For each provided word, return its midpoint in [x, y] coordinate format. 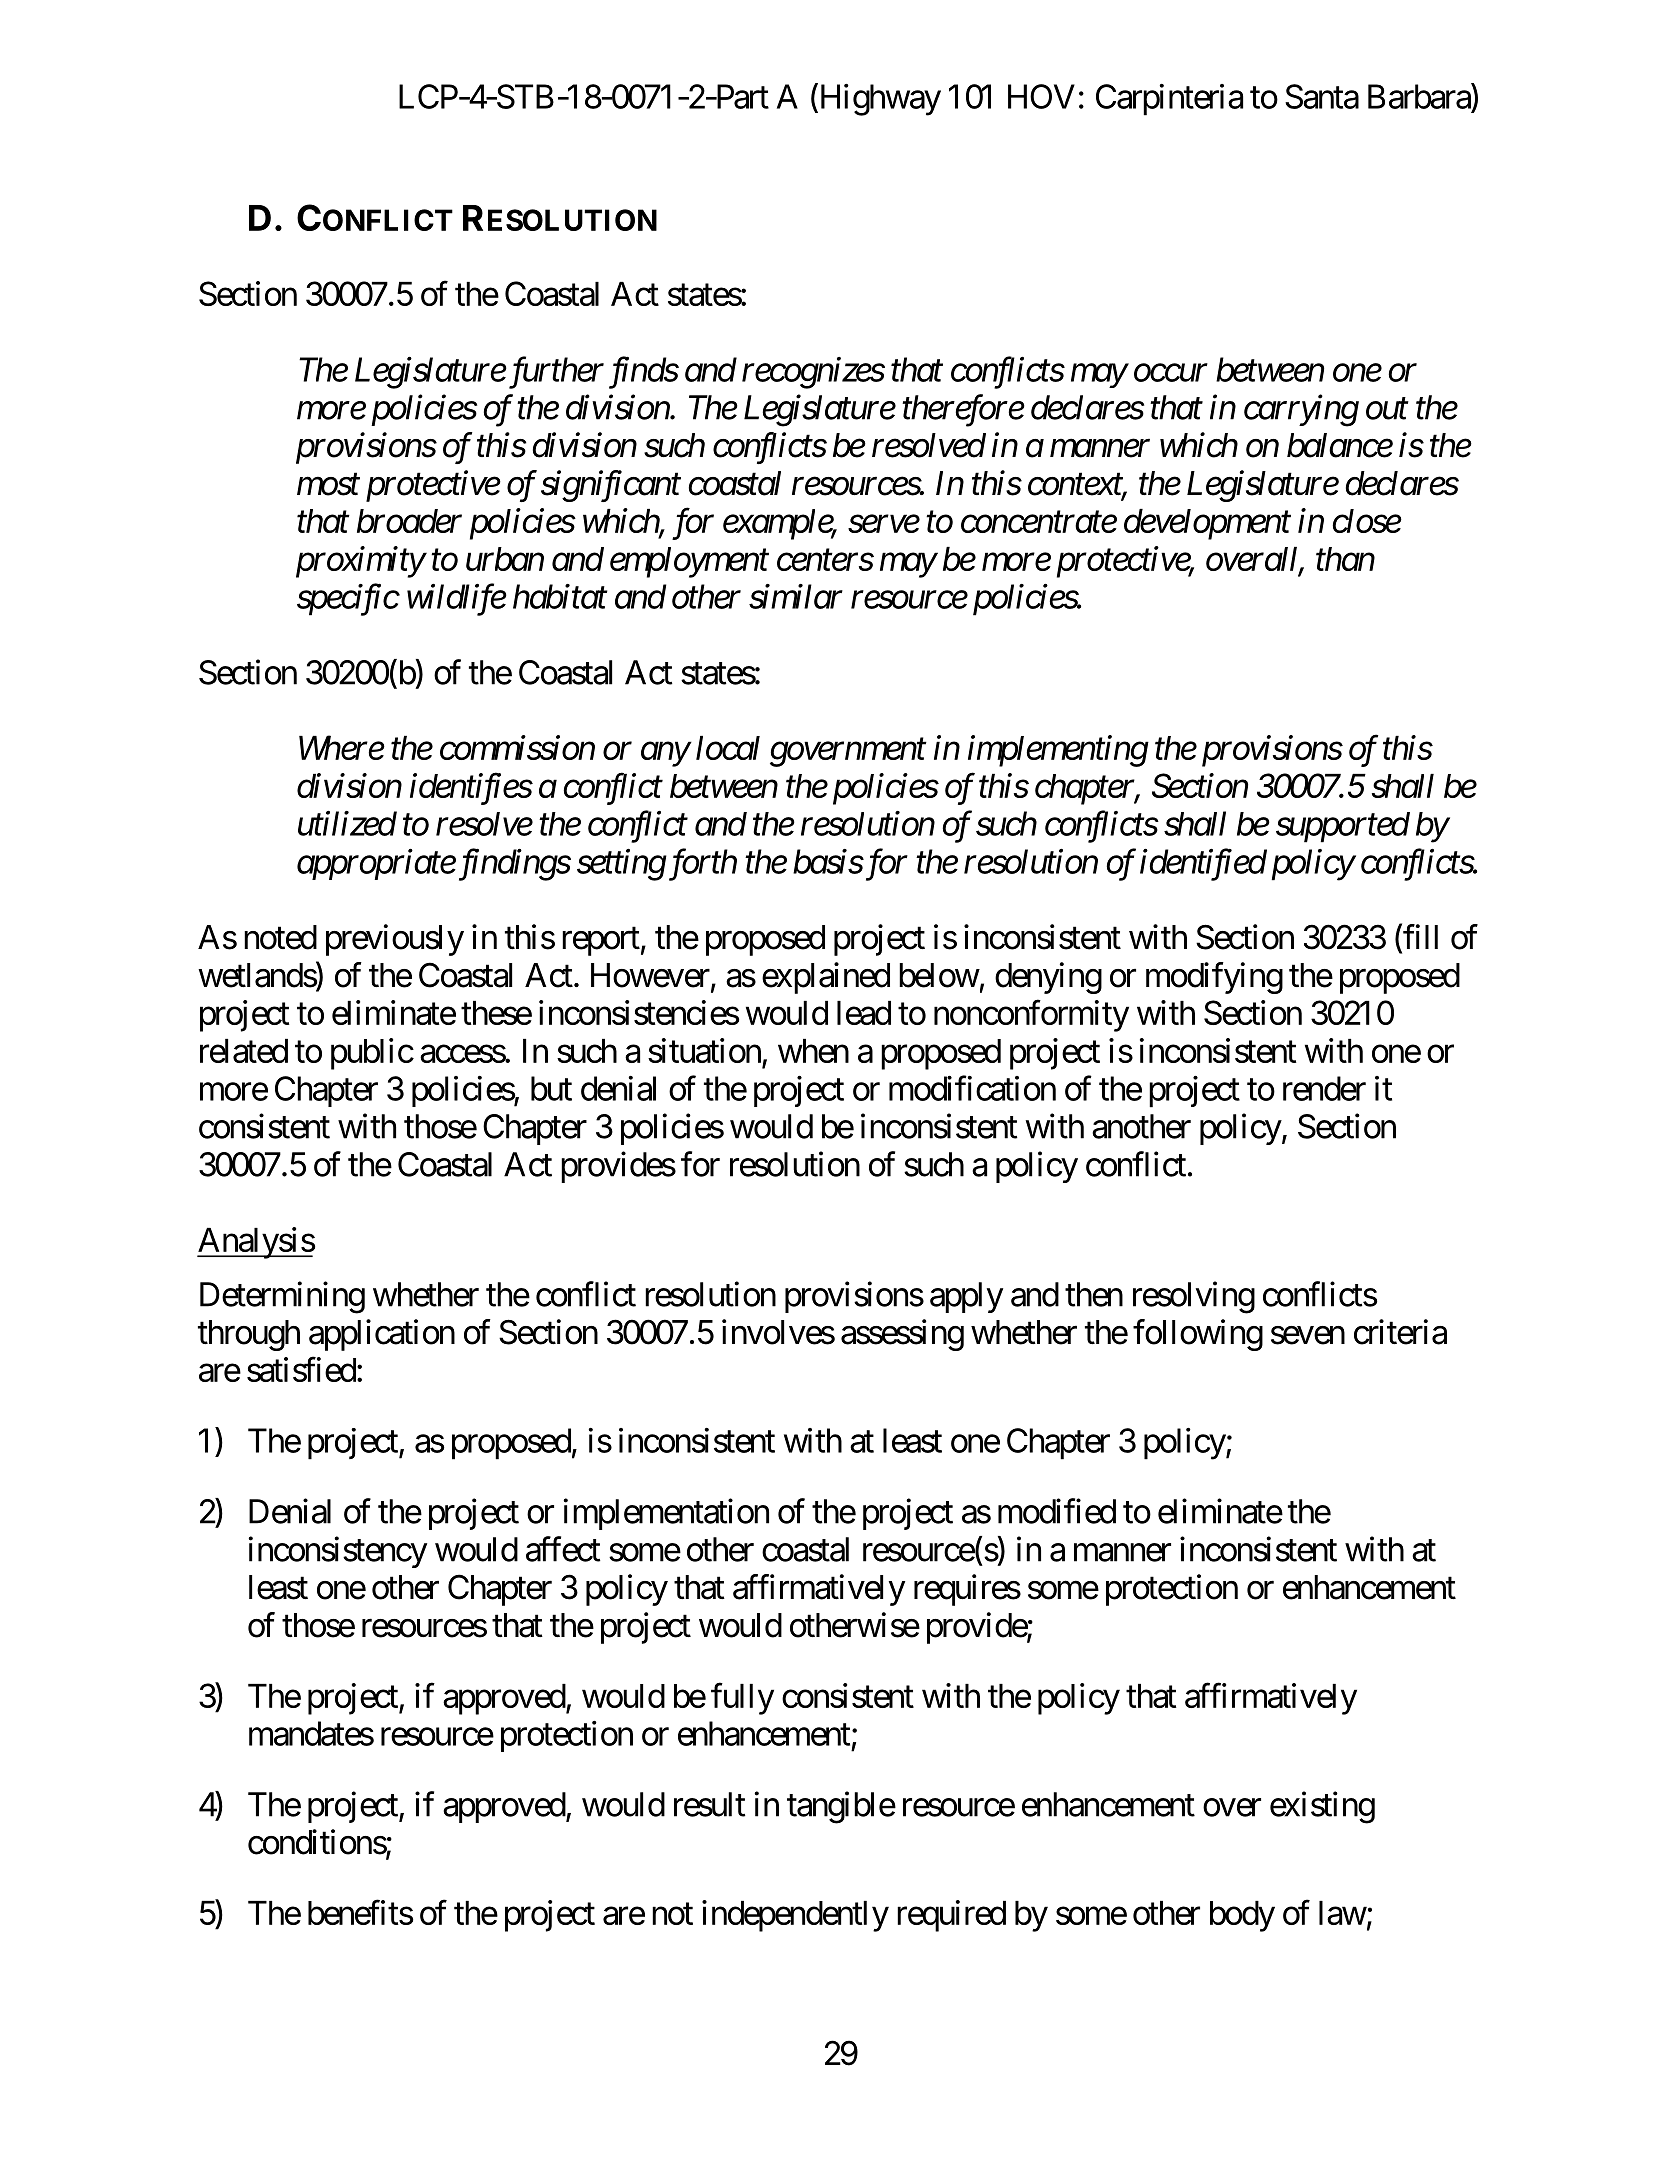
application [382, 1335]
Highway [879, 100]
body [1242, 1916]
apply [966, 1297]
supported [1343, 827]
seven [1308, 1335]
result [710, 1804]
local [728, 748]
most [328, 485]
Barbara [1420, 96]
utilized [347, 823]
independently [795, 1916]
